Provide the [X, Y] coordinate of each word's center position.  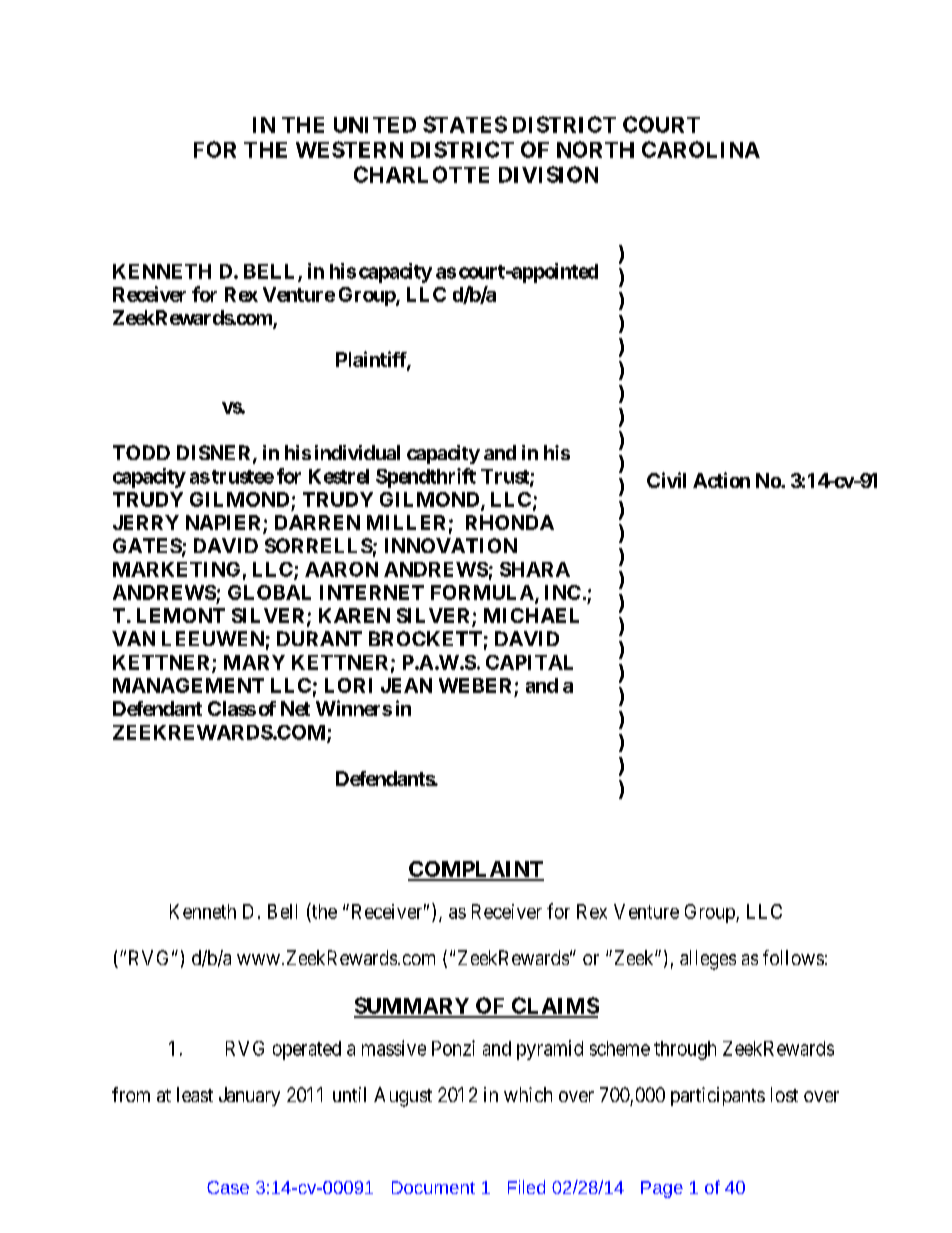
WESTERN [349, 149]
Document [433, 1187]
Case [228, 1187]
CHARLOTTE [421, 174]
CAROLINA [701, 149]
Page [662, 1189]
